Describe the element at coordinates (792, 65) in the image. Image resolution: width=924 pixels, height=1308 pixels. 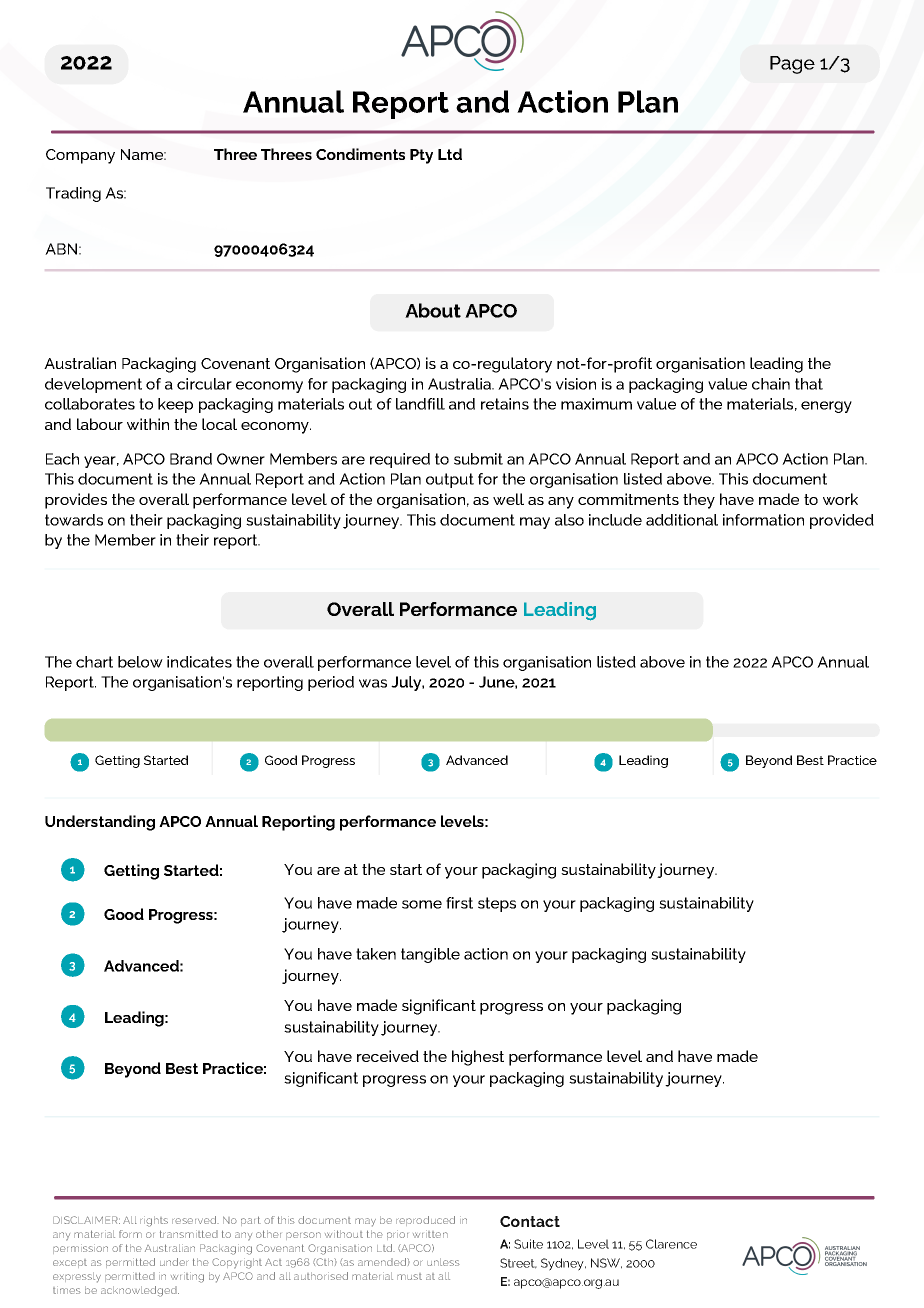
I see `Page` at that location.
